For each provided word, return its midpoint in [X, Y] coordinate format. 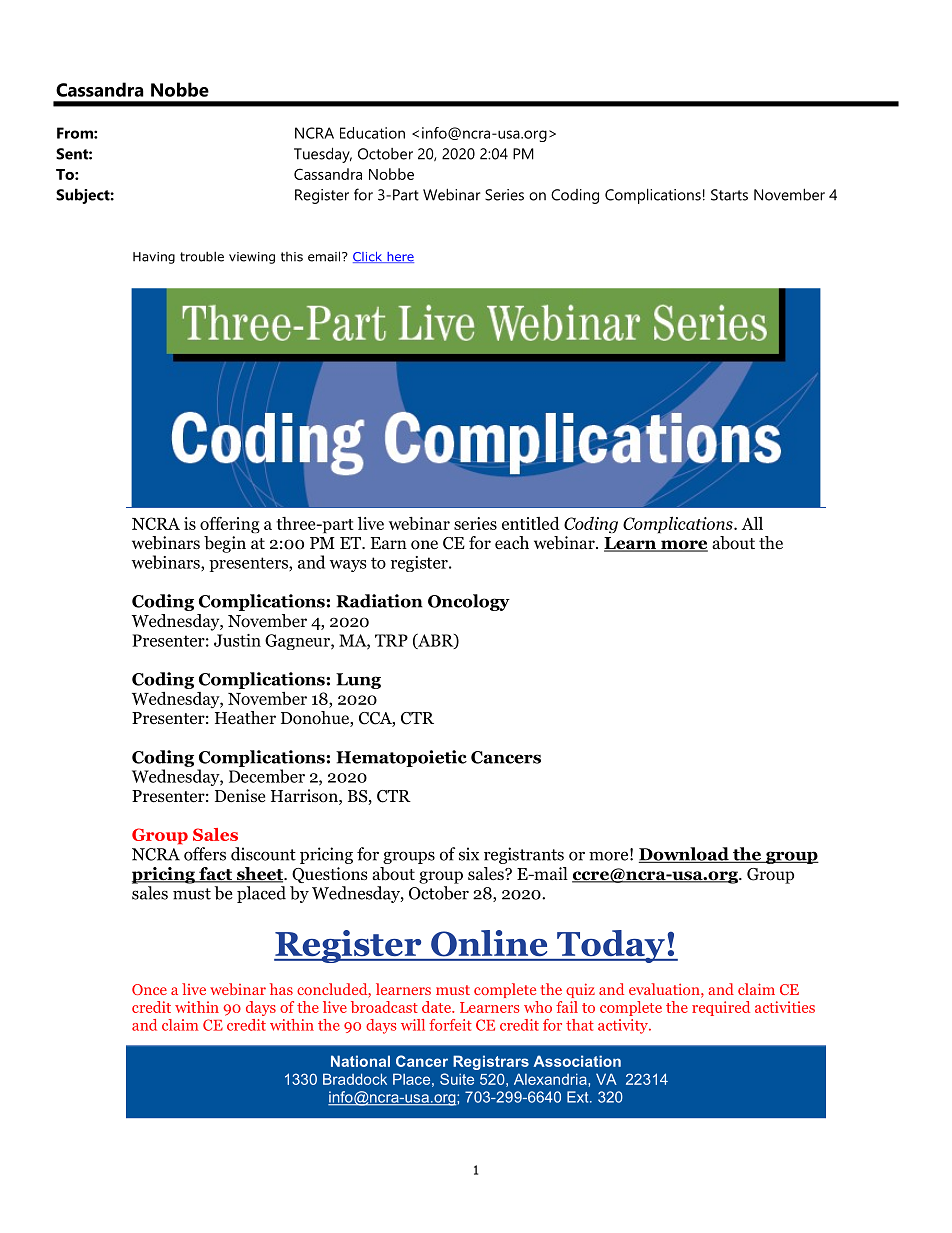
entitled [531, 523]
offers [205, 854]
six [469, 854]
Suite [457, 1079]
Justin [237, 640]
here [399, 257]
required [721, 1008]
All [752, 523]
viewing [252, 258]
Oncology [469, 602]
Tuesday [323, 155]
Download [685, 855]
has [281, 989]
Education [372, 133]
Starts [729, 195]
